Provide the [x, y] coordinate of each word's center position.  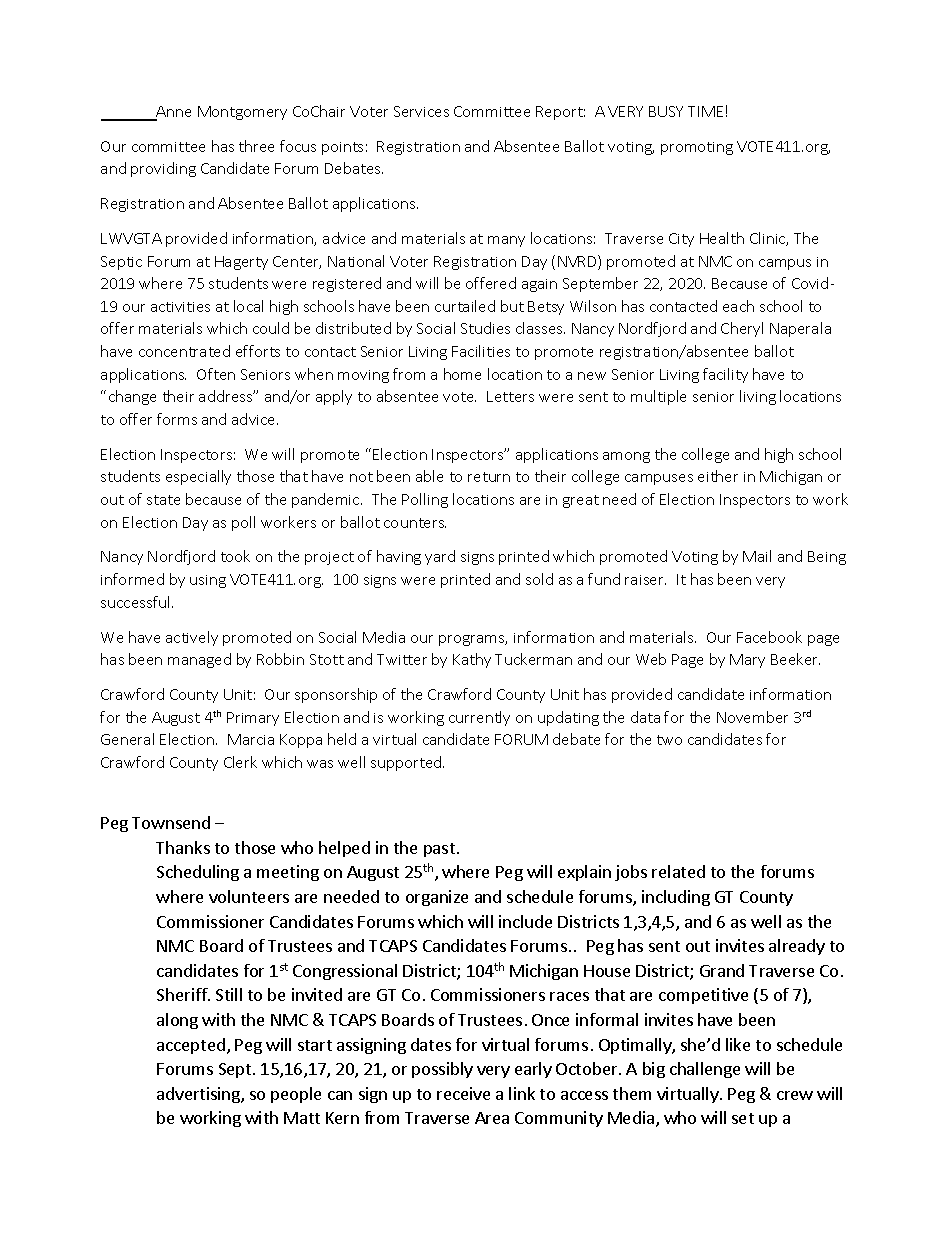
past [439, 850]
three [256, 146]
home [462, 374]
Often [216, 374]
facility [725, 375]
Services [421, 111]
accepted [191, 1046]
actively [192, 638]
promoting [697, 148]
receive [463, 1093]
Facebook [769, 637]
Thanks [183, 847]
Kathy [472, 660]
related [678, 871]
